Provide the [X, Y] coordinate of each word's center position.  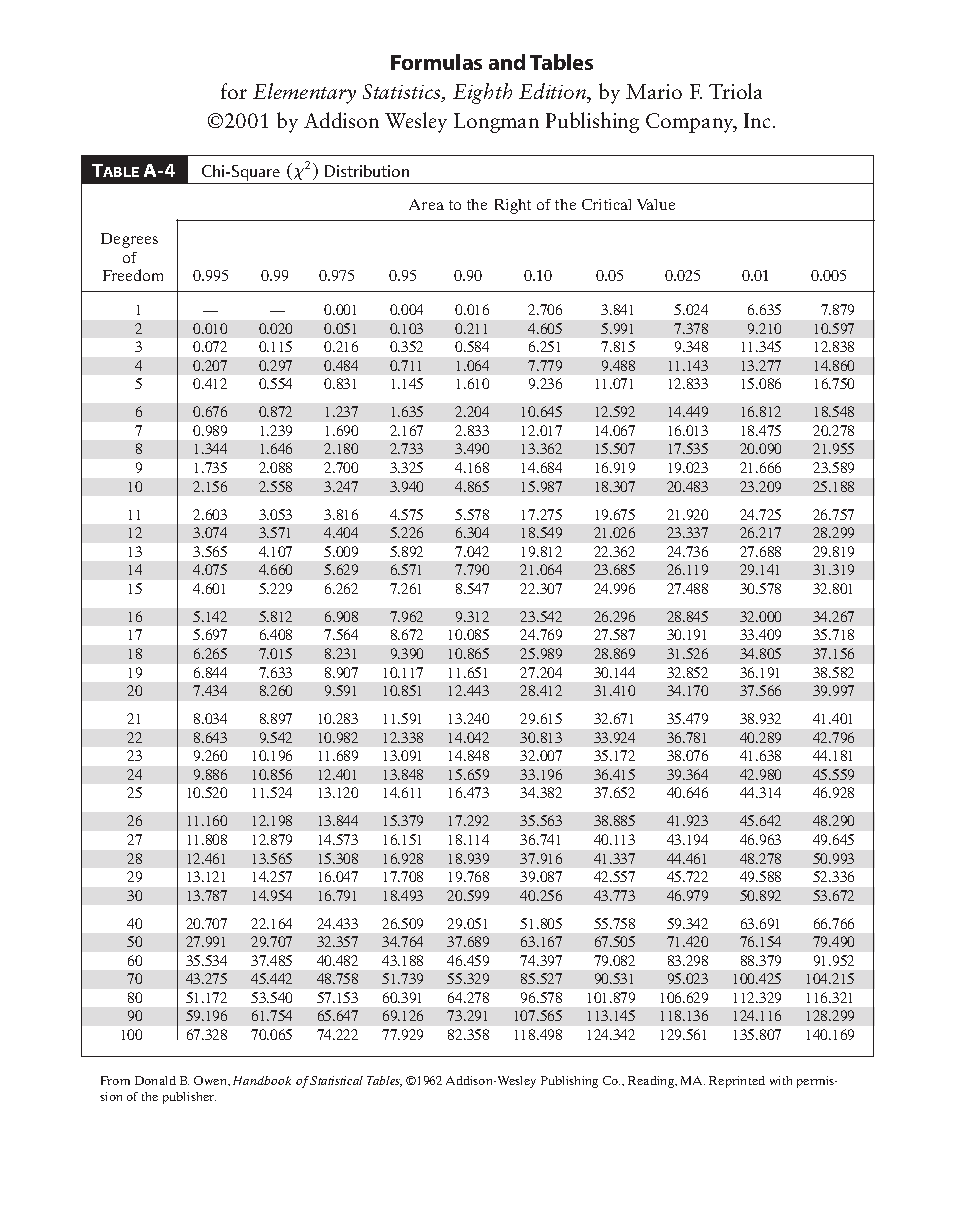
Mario [654, 91]
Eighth [482, 93]
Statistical [336, 1080]
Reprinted [737, 1082]
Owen [211, 1080]
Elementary [304, 93]
